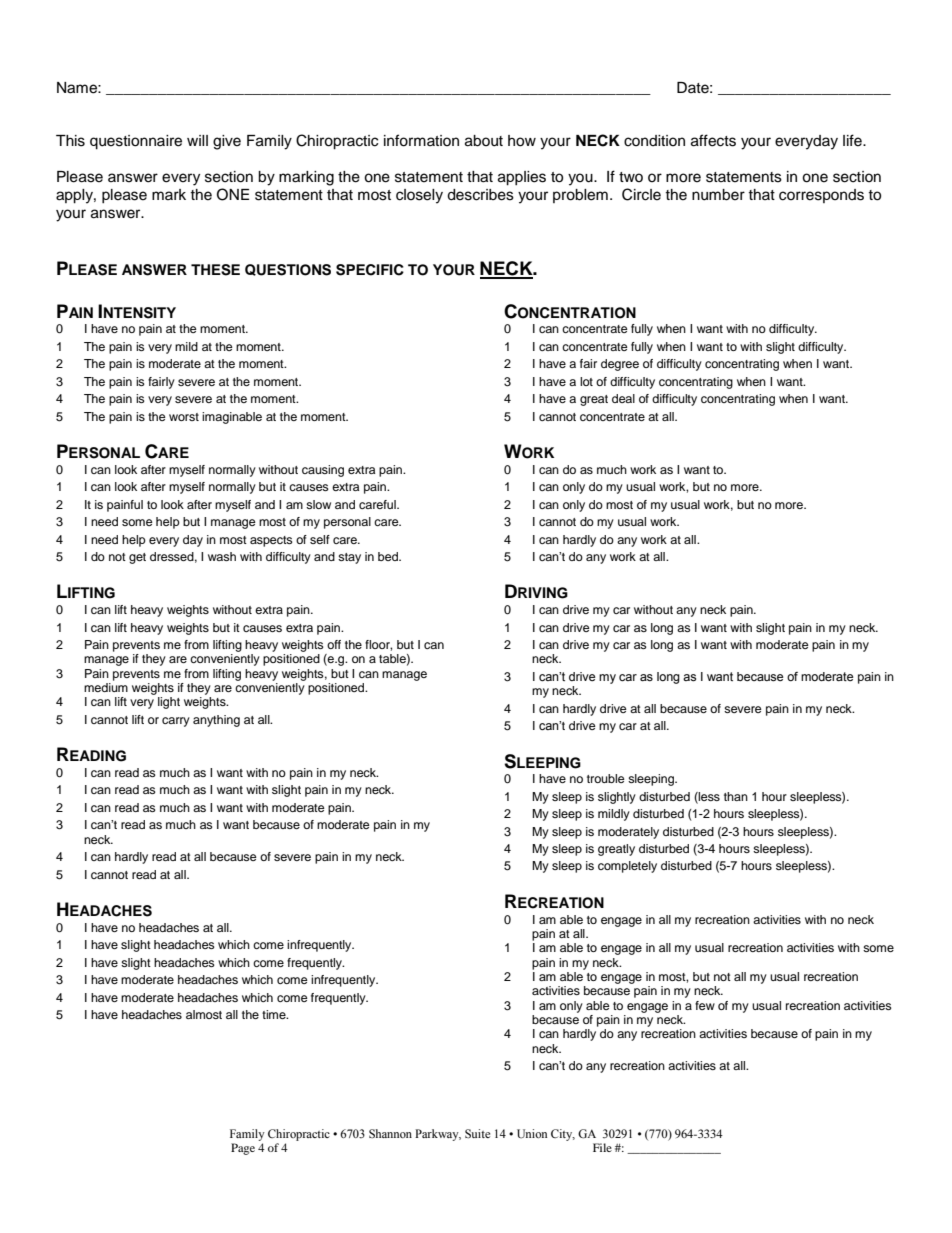  What do you see at coordinates (480, 195) in the screenshot?
I see `describes` at bounding box center [480, 195].
